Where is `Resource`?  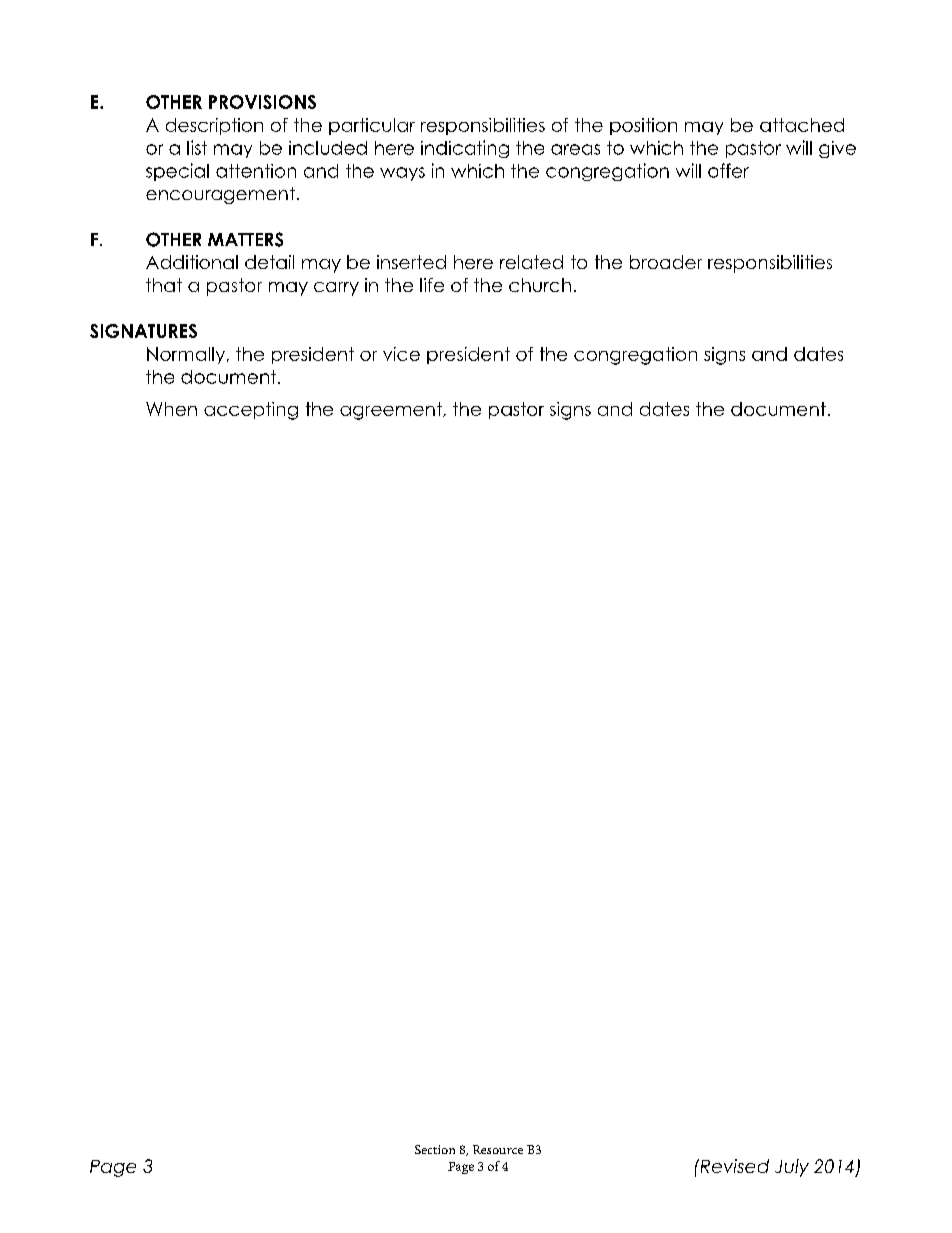 Resource is located at coordinates (498, 1149).
